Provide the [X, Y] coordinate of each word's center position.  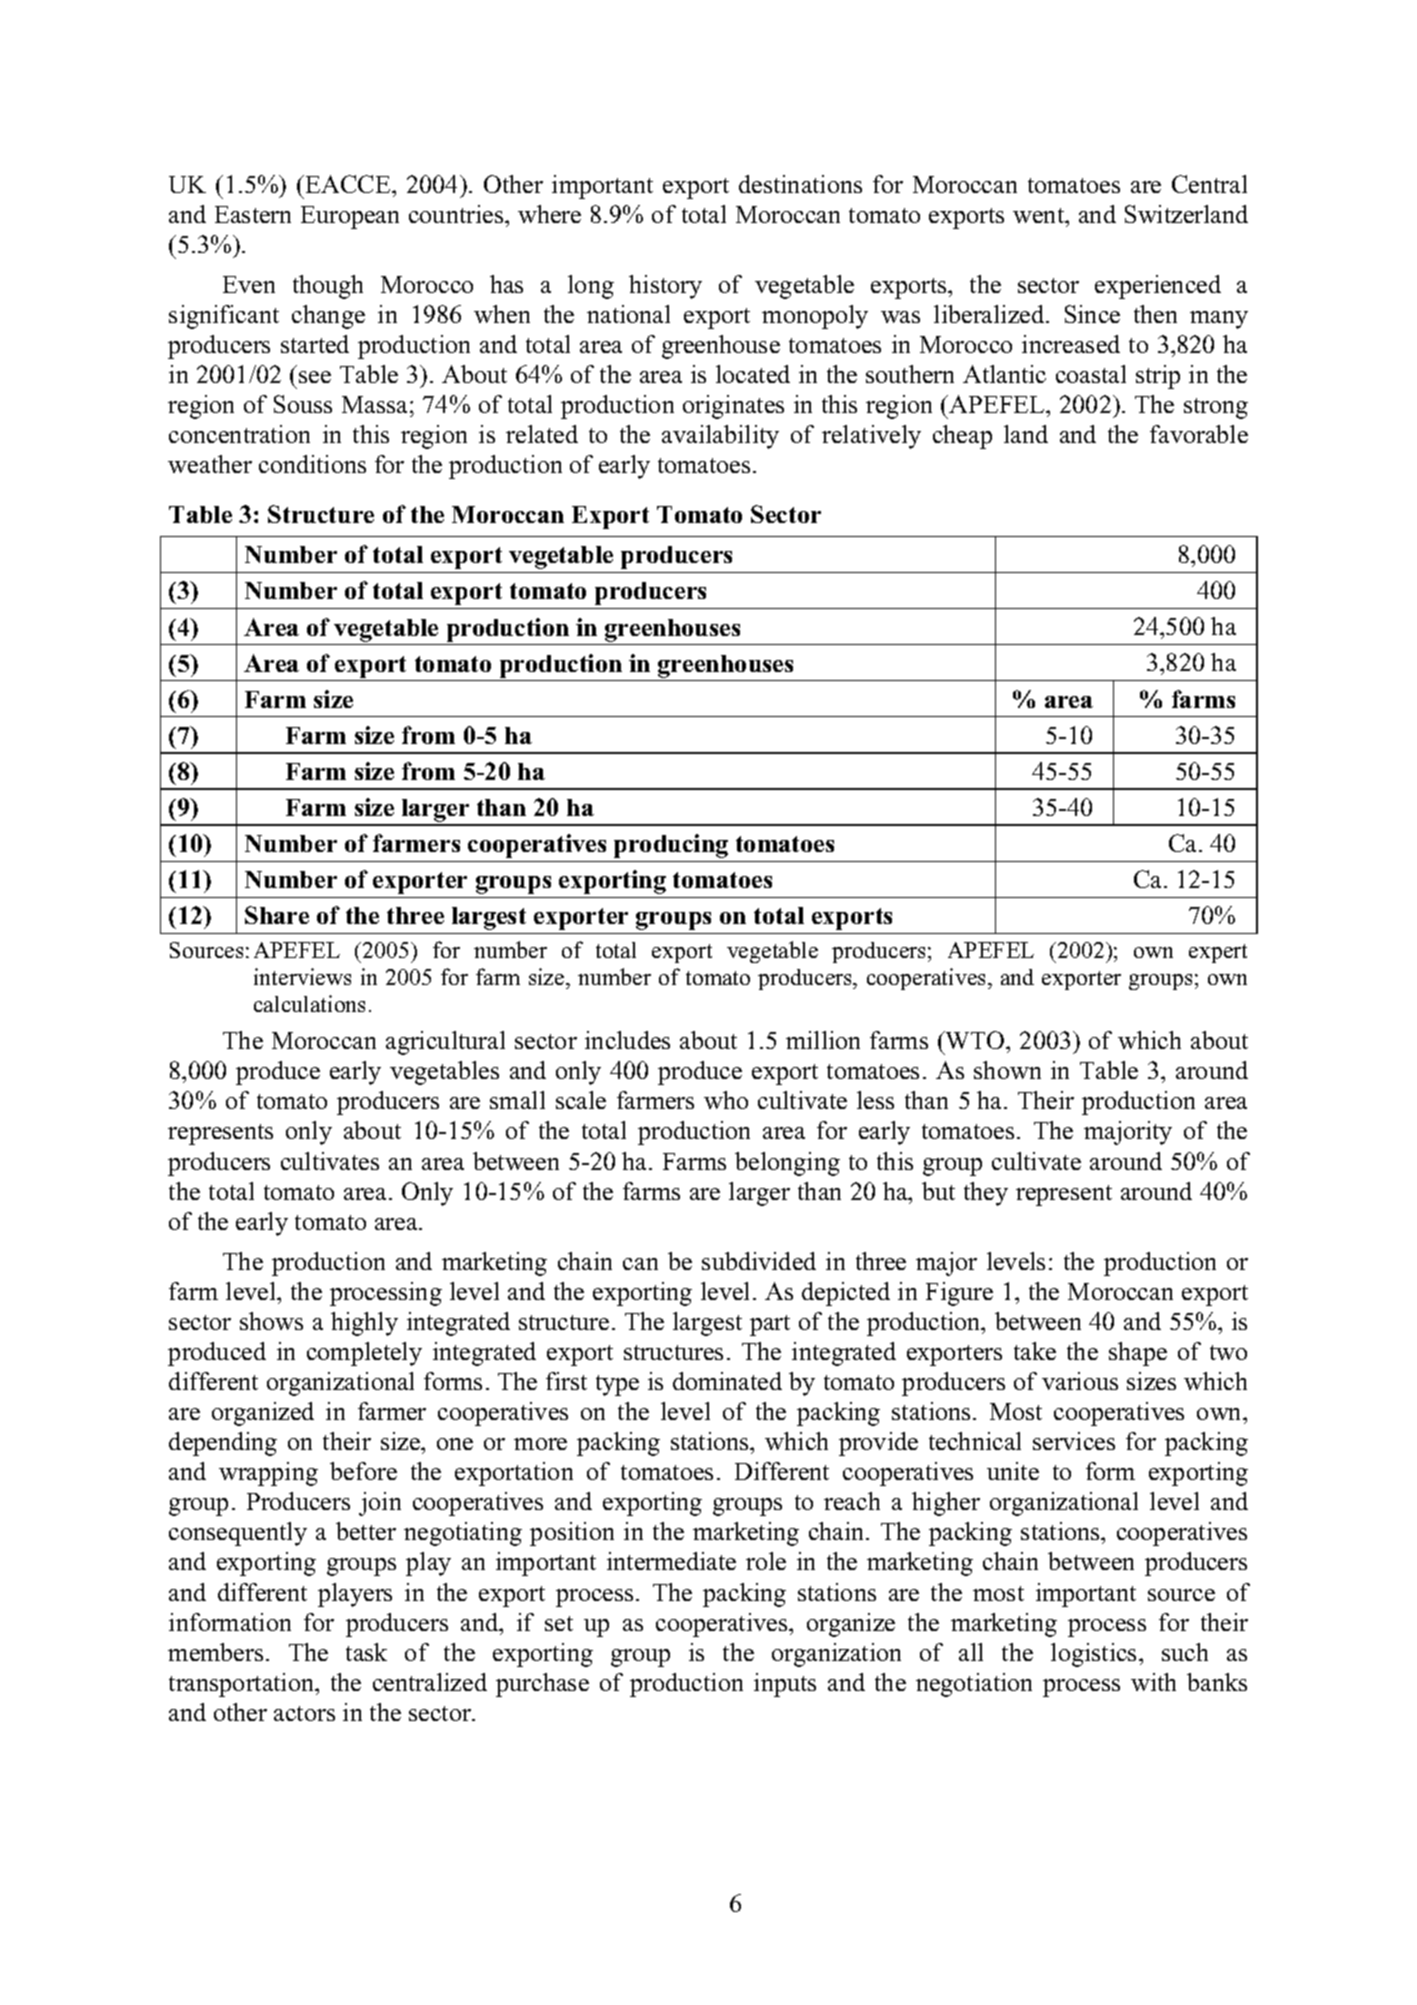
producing [671, 846]
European [350, 217]
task [366, 1652]
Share [277, 915]
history [665, 287]
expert [1218, 953]
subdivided [759, 1261]
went [1040, 215]
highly [364, 1324]
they [986, 1194]
